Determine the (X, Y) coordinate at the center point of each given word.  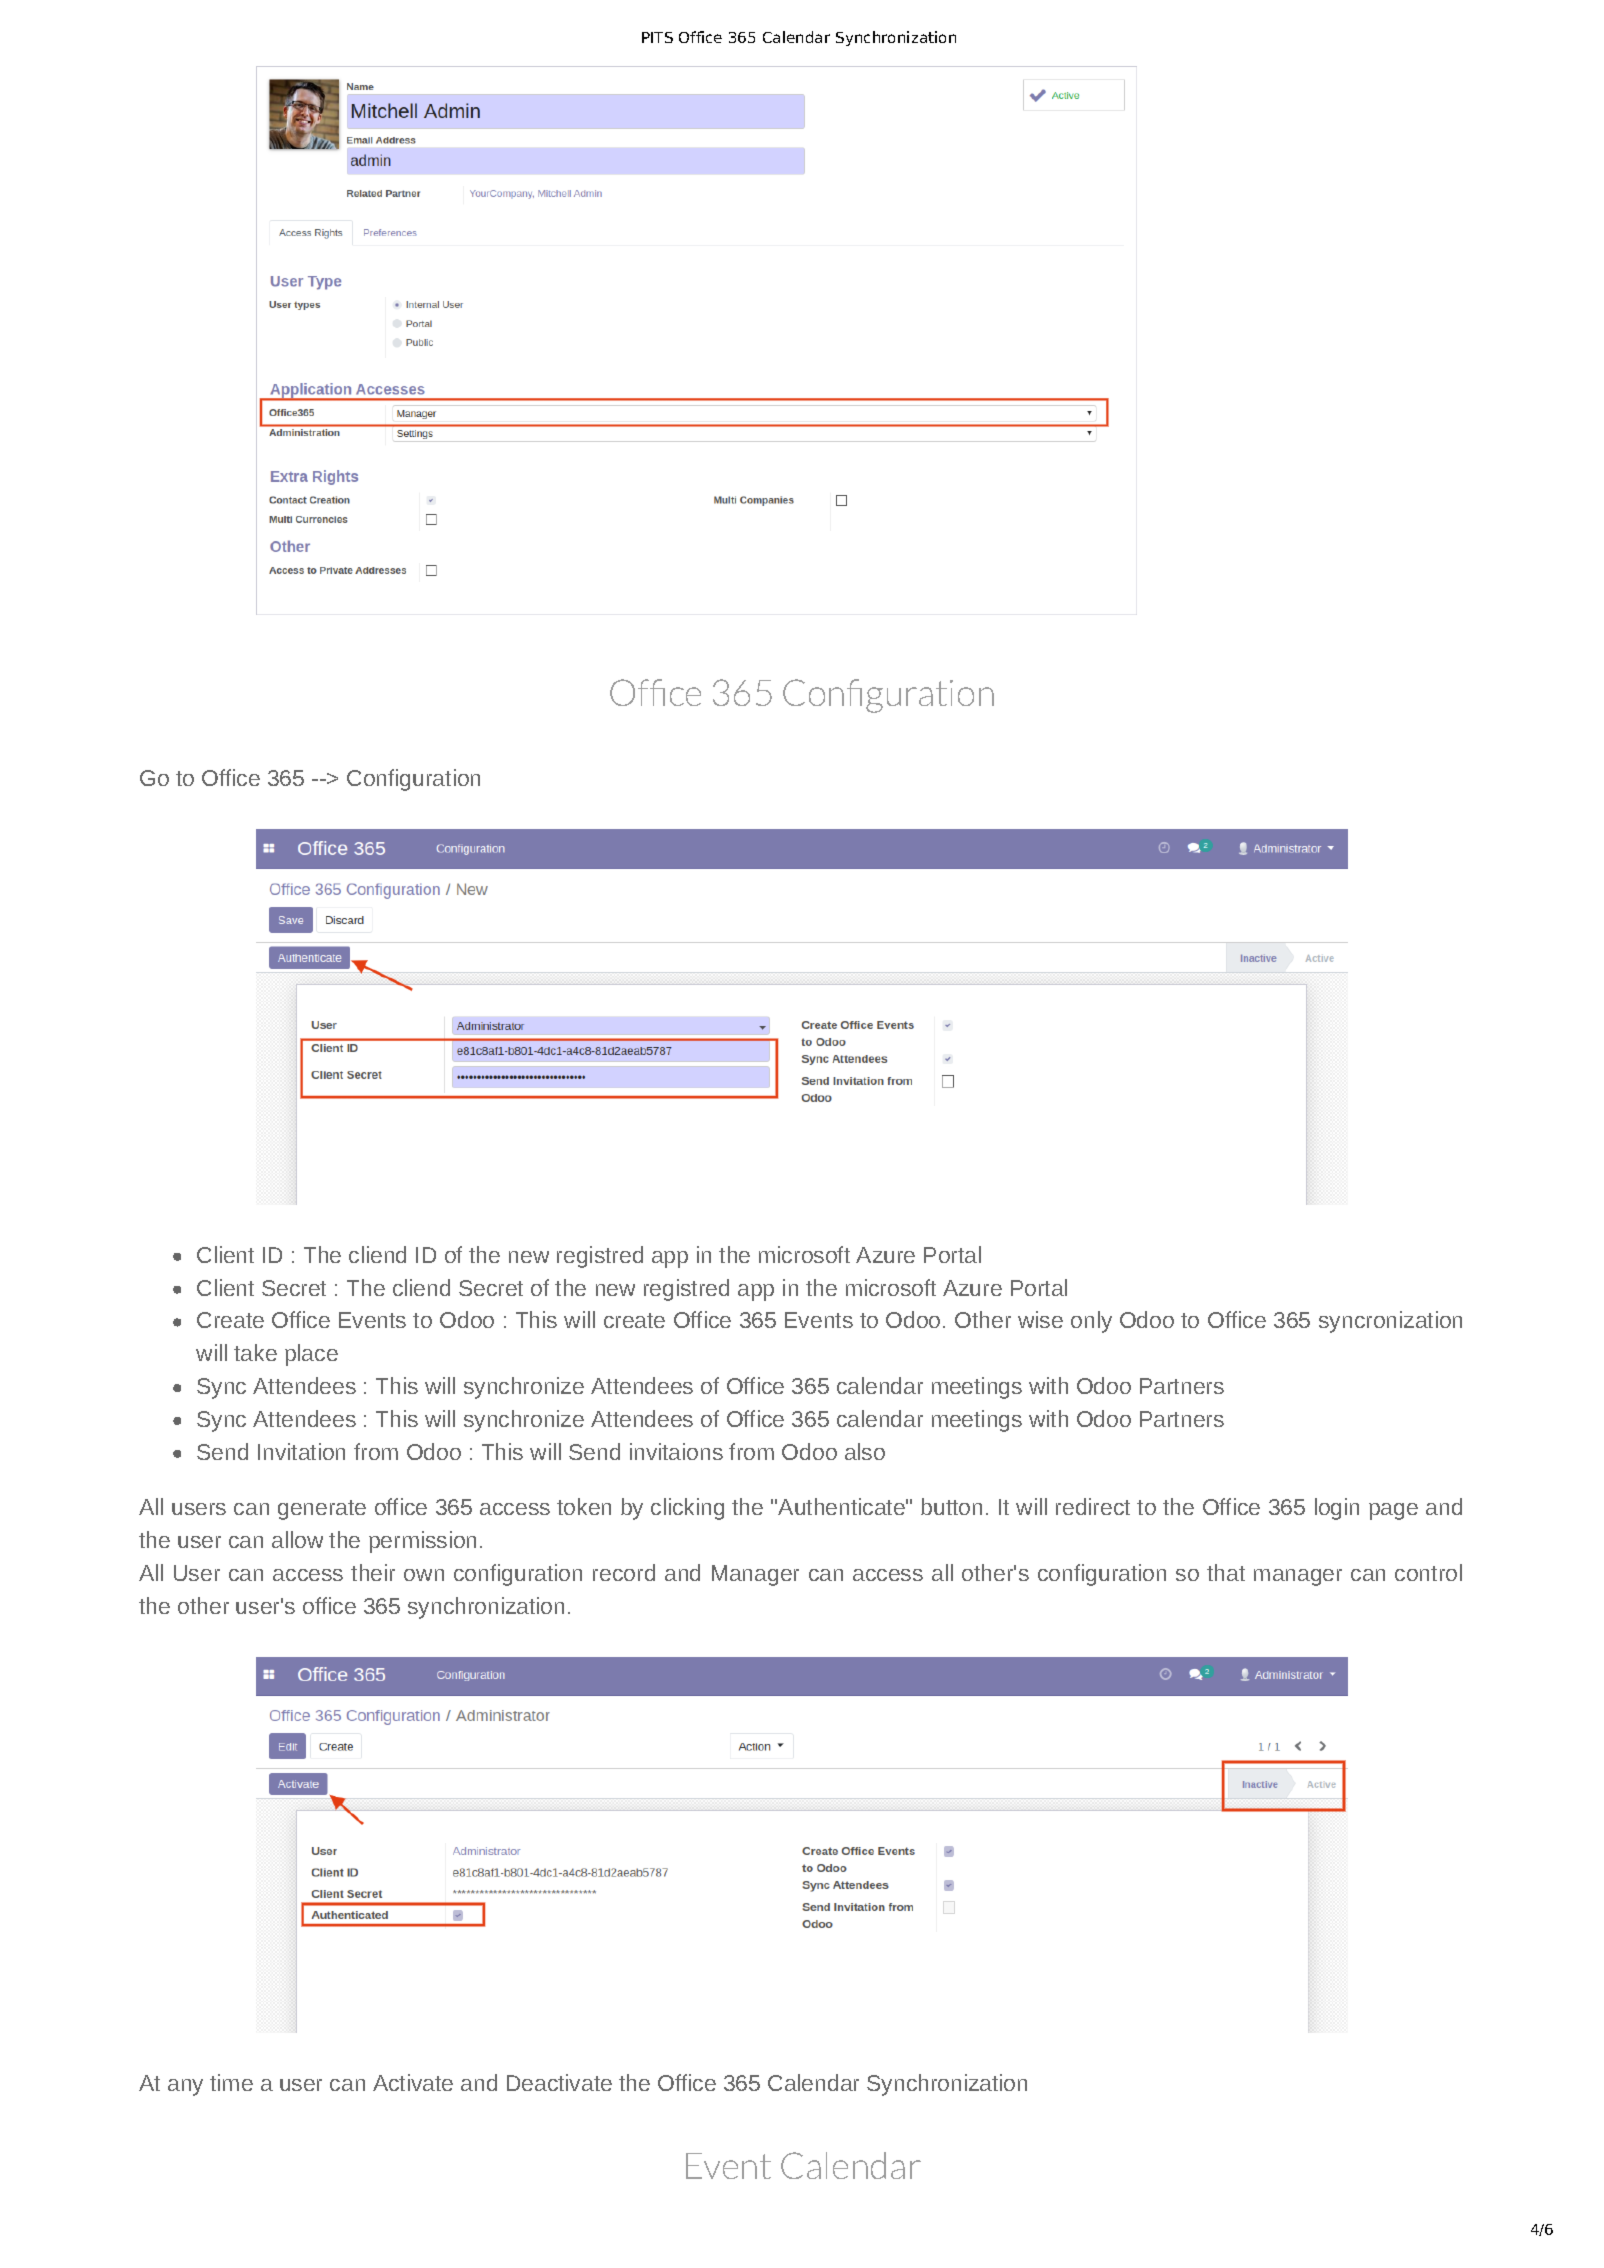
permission (422, 1542)
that (1226, 1572)
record (624, 1572)
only (1091, 1322)
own (424, 1575)
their (373, 1572)
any (185, 2087)
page (1393, 1511)
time (231, 2082)
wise (1040, 1319)
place (311, 1355)
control (1428, 1572)
